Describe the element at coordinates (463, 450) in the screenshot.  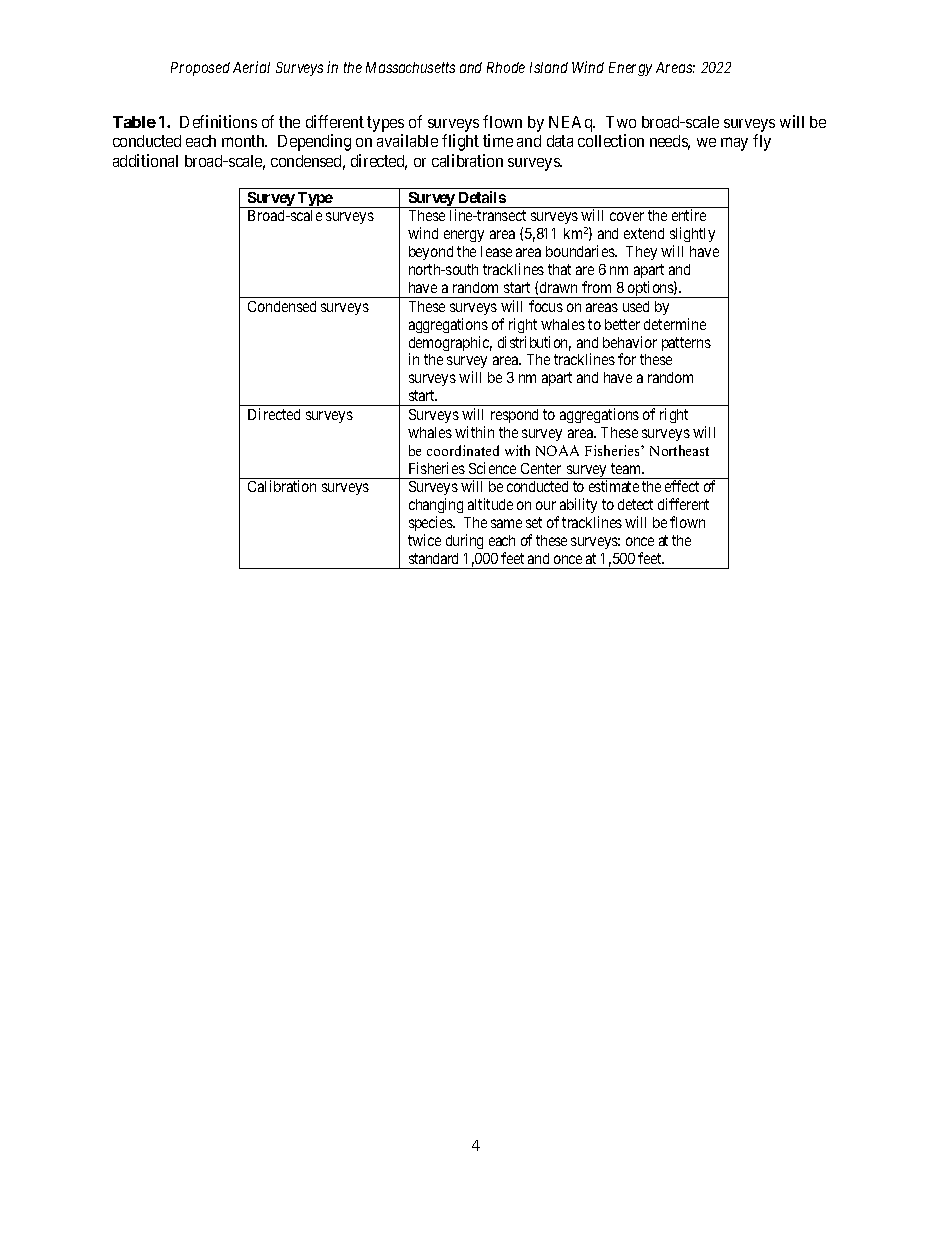
I see `coordinated` at that location.
